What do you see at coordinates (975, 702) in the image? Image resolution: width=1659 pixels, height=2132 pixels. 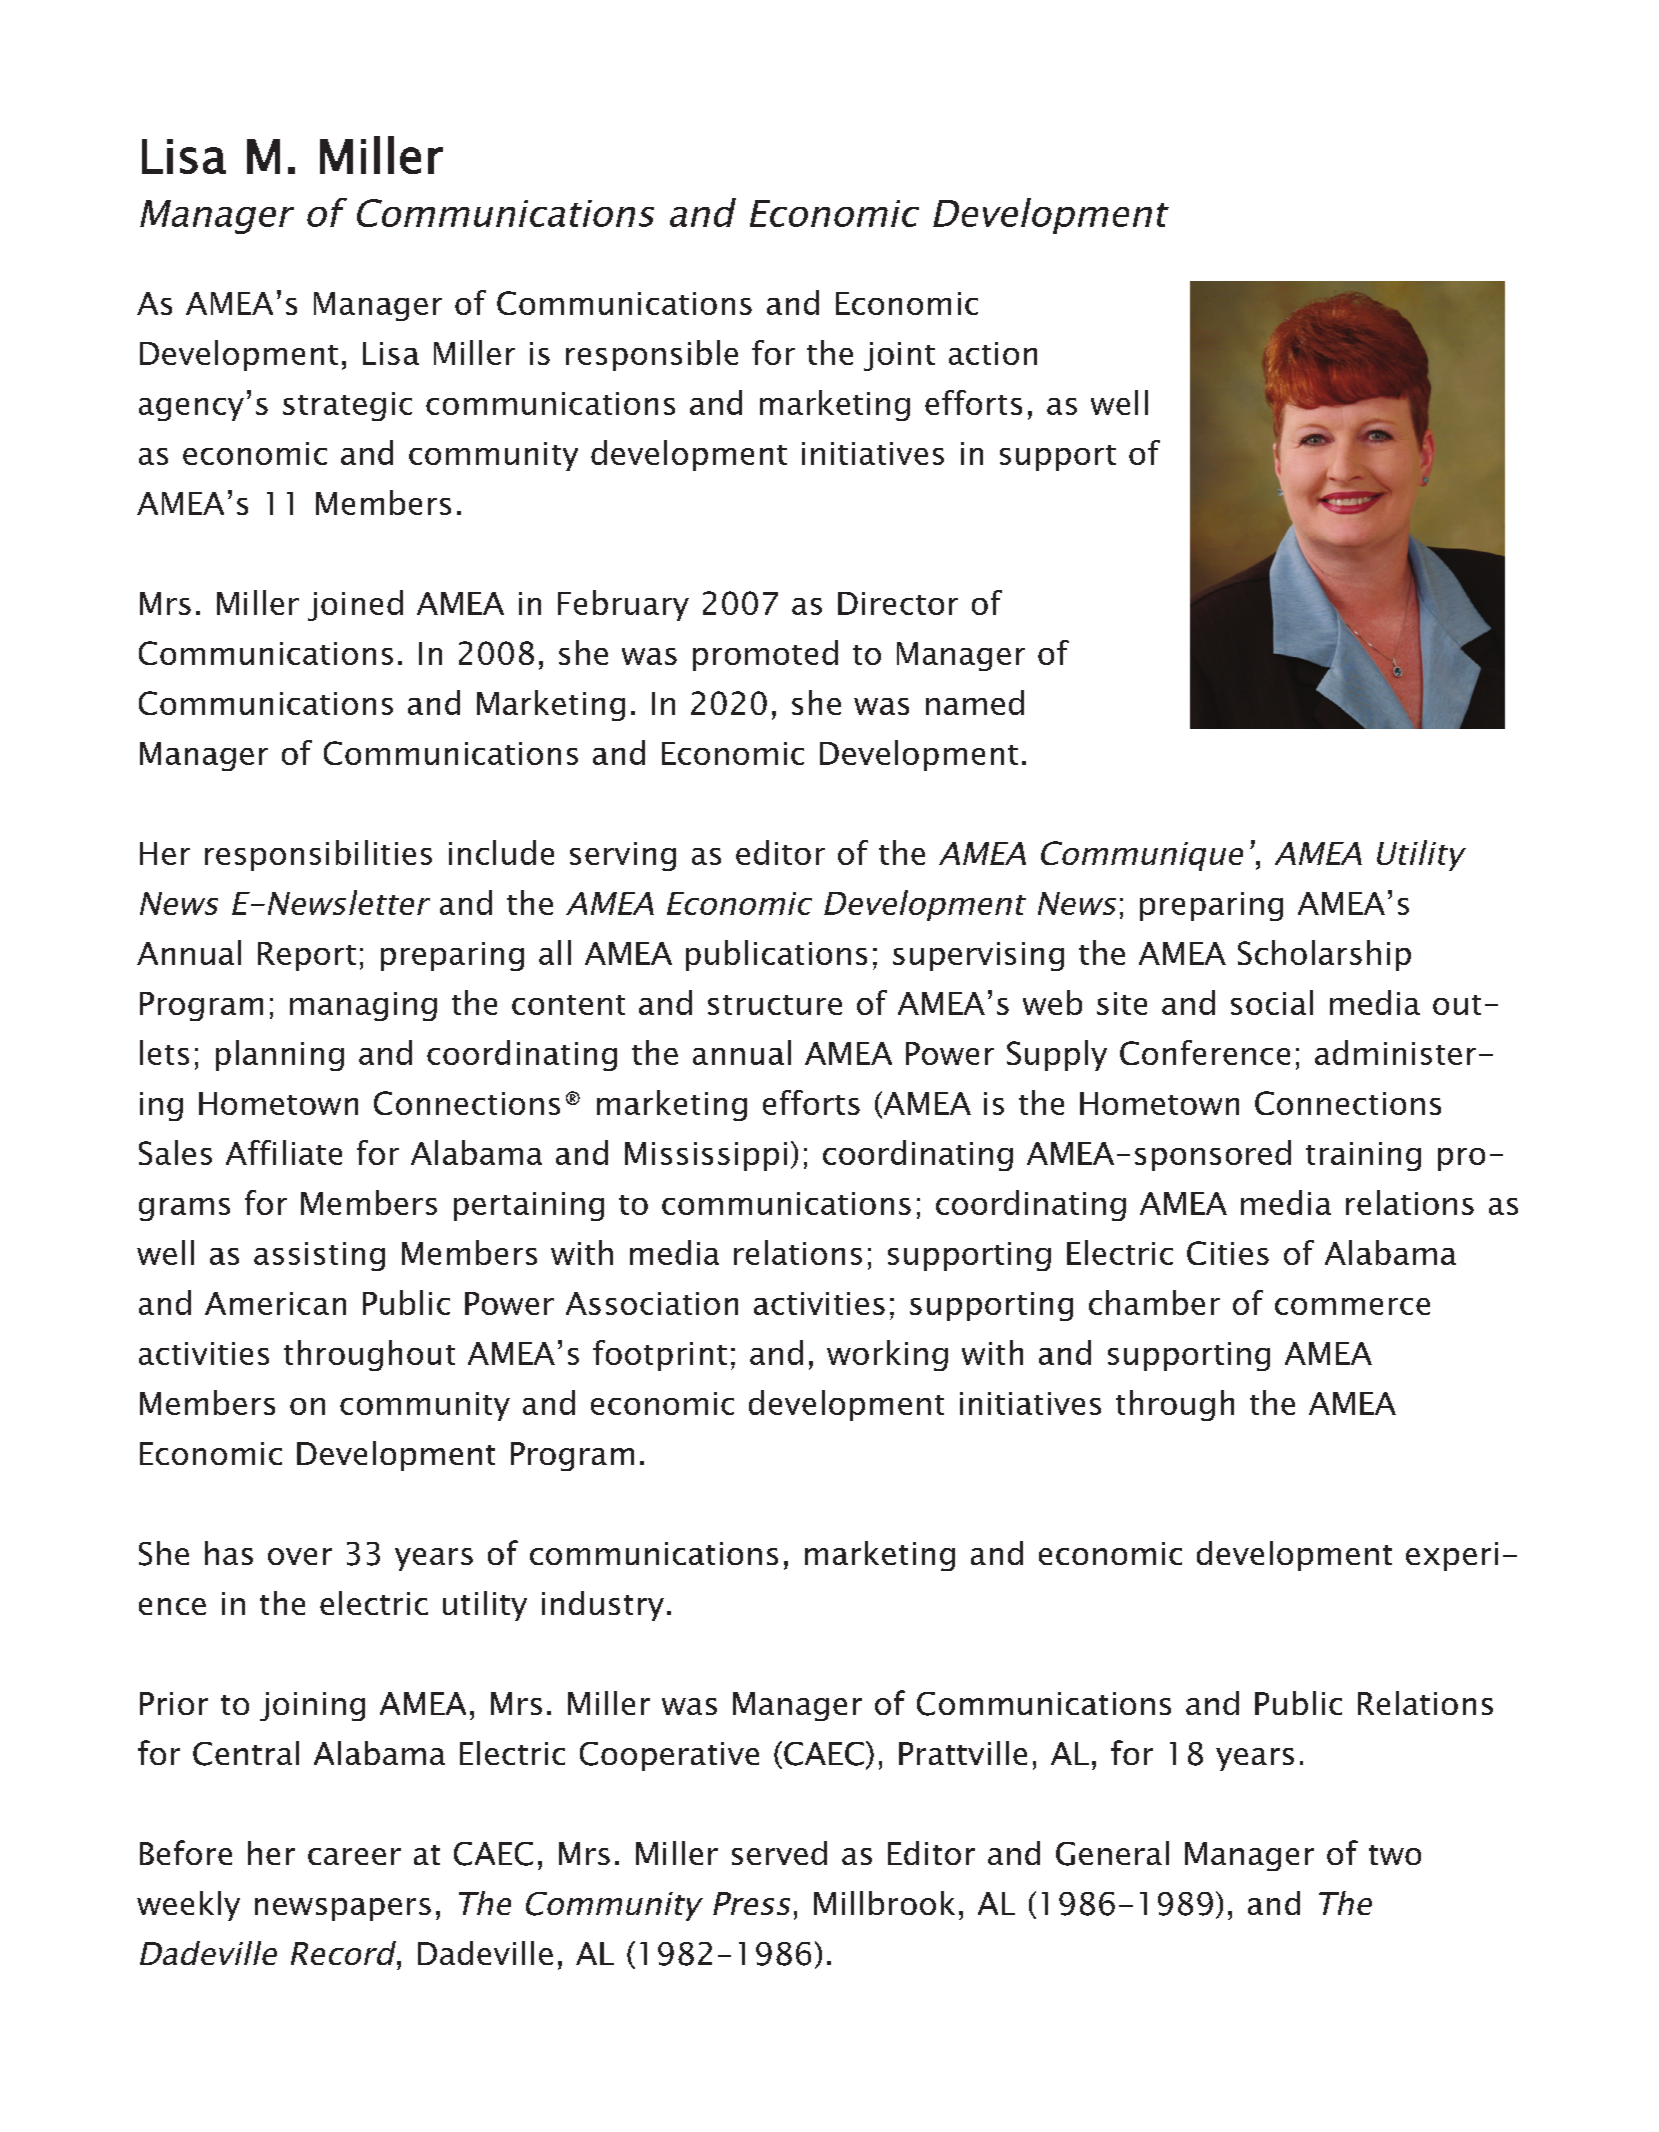 I see `named` at bounding box center [975, 702].
